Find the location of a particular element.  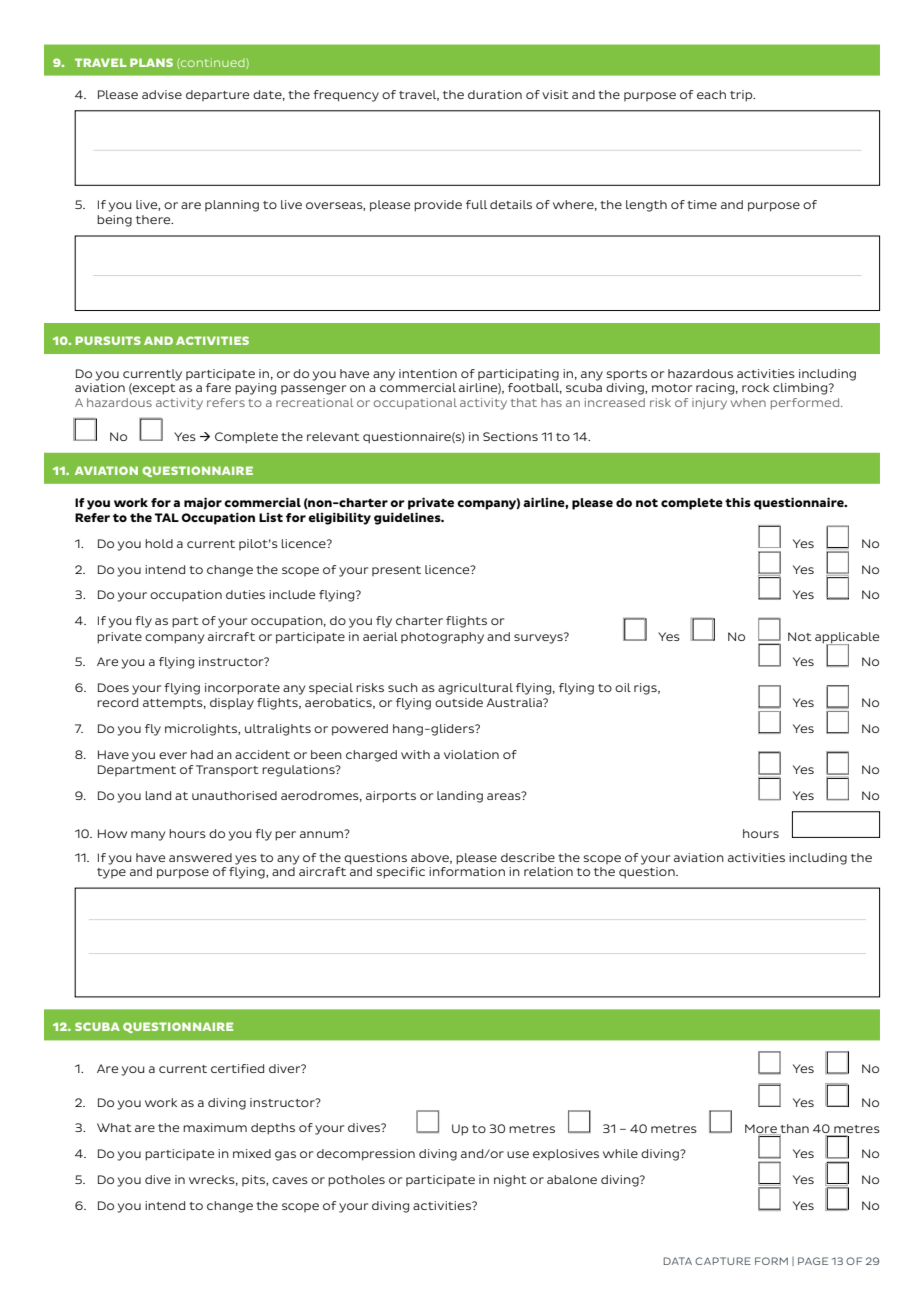

night is located at coordinates (510, 1181).
